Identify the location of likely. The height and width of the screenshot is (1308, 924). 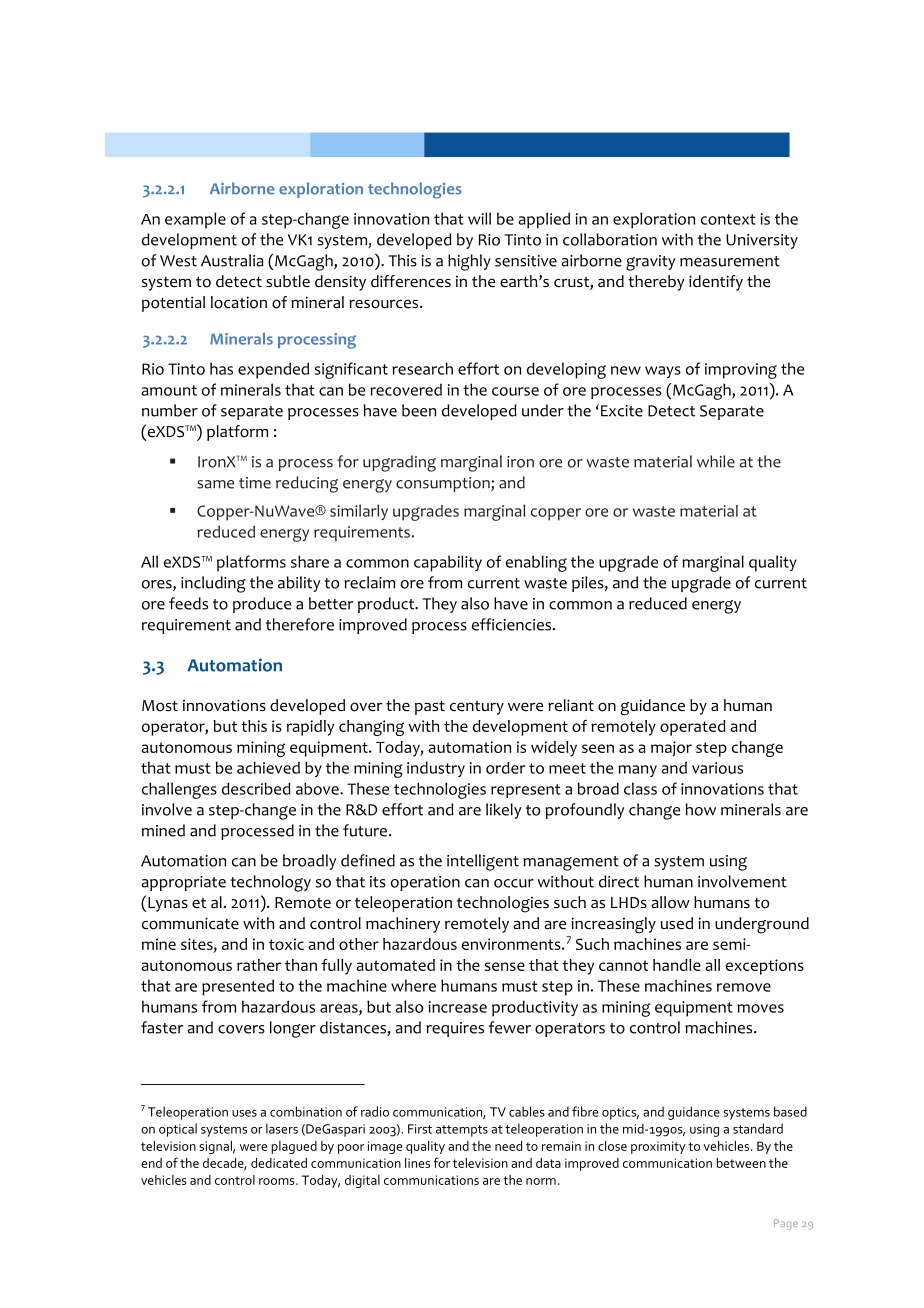
(503, 811).
